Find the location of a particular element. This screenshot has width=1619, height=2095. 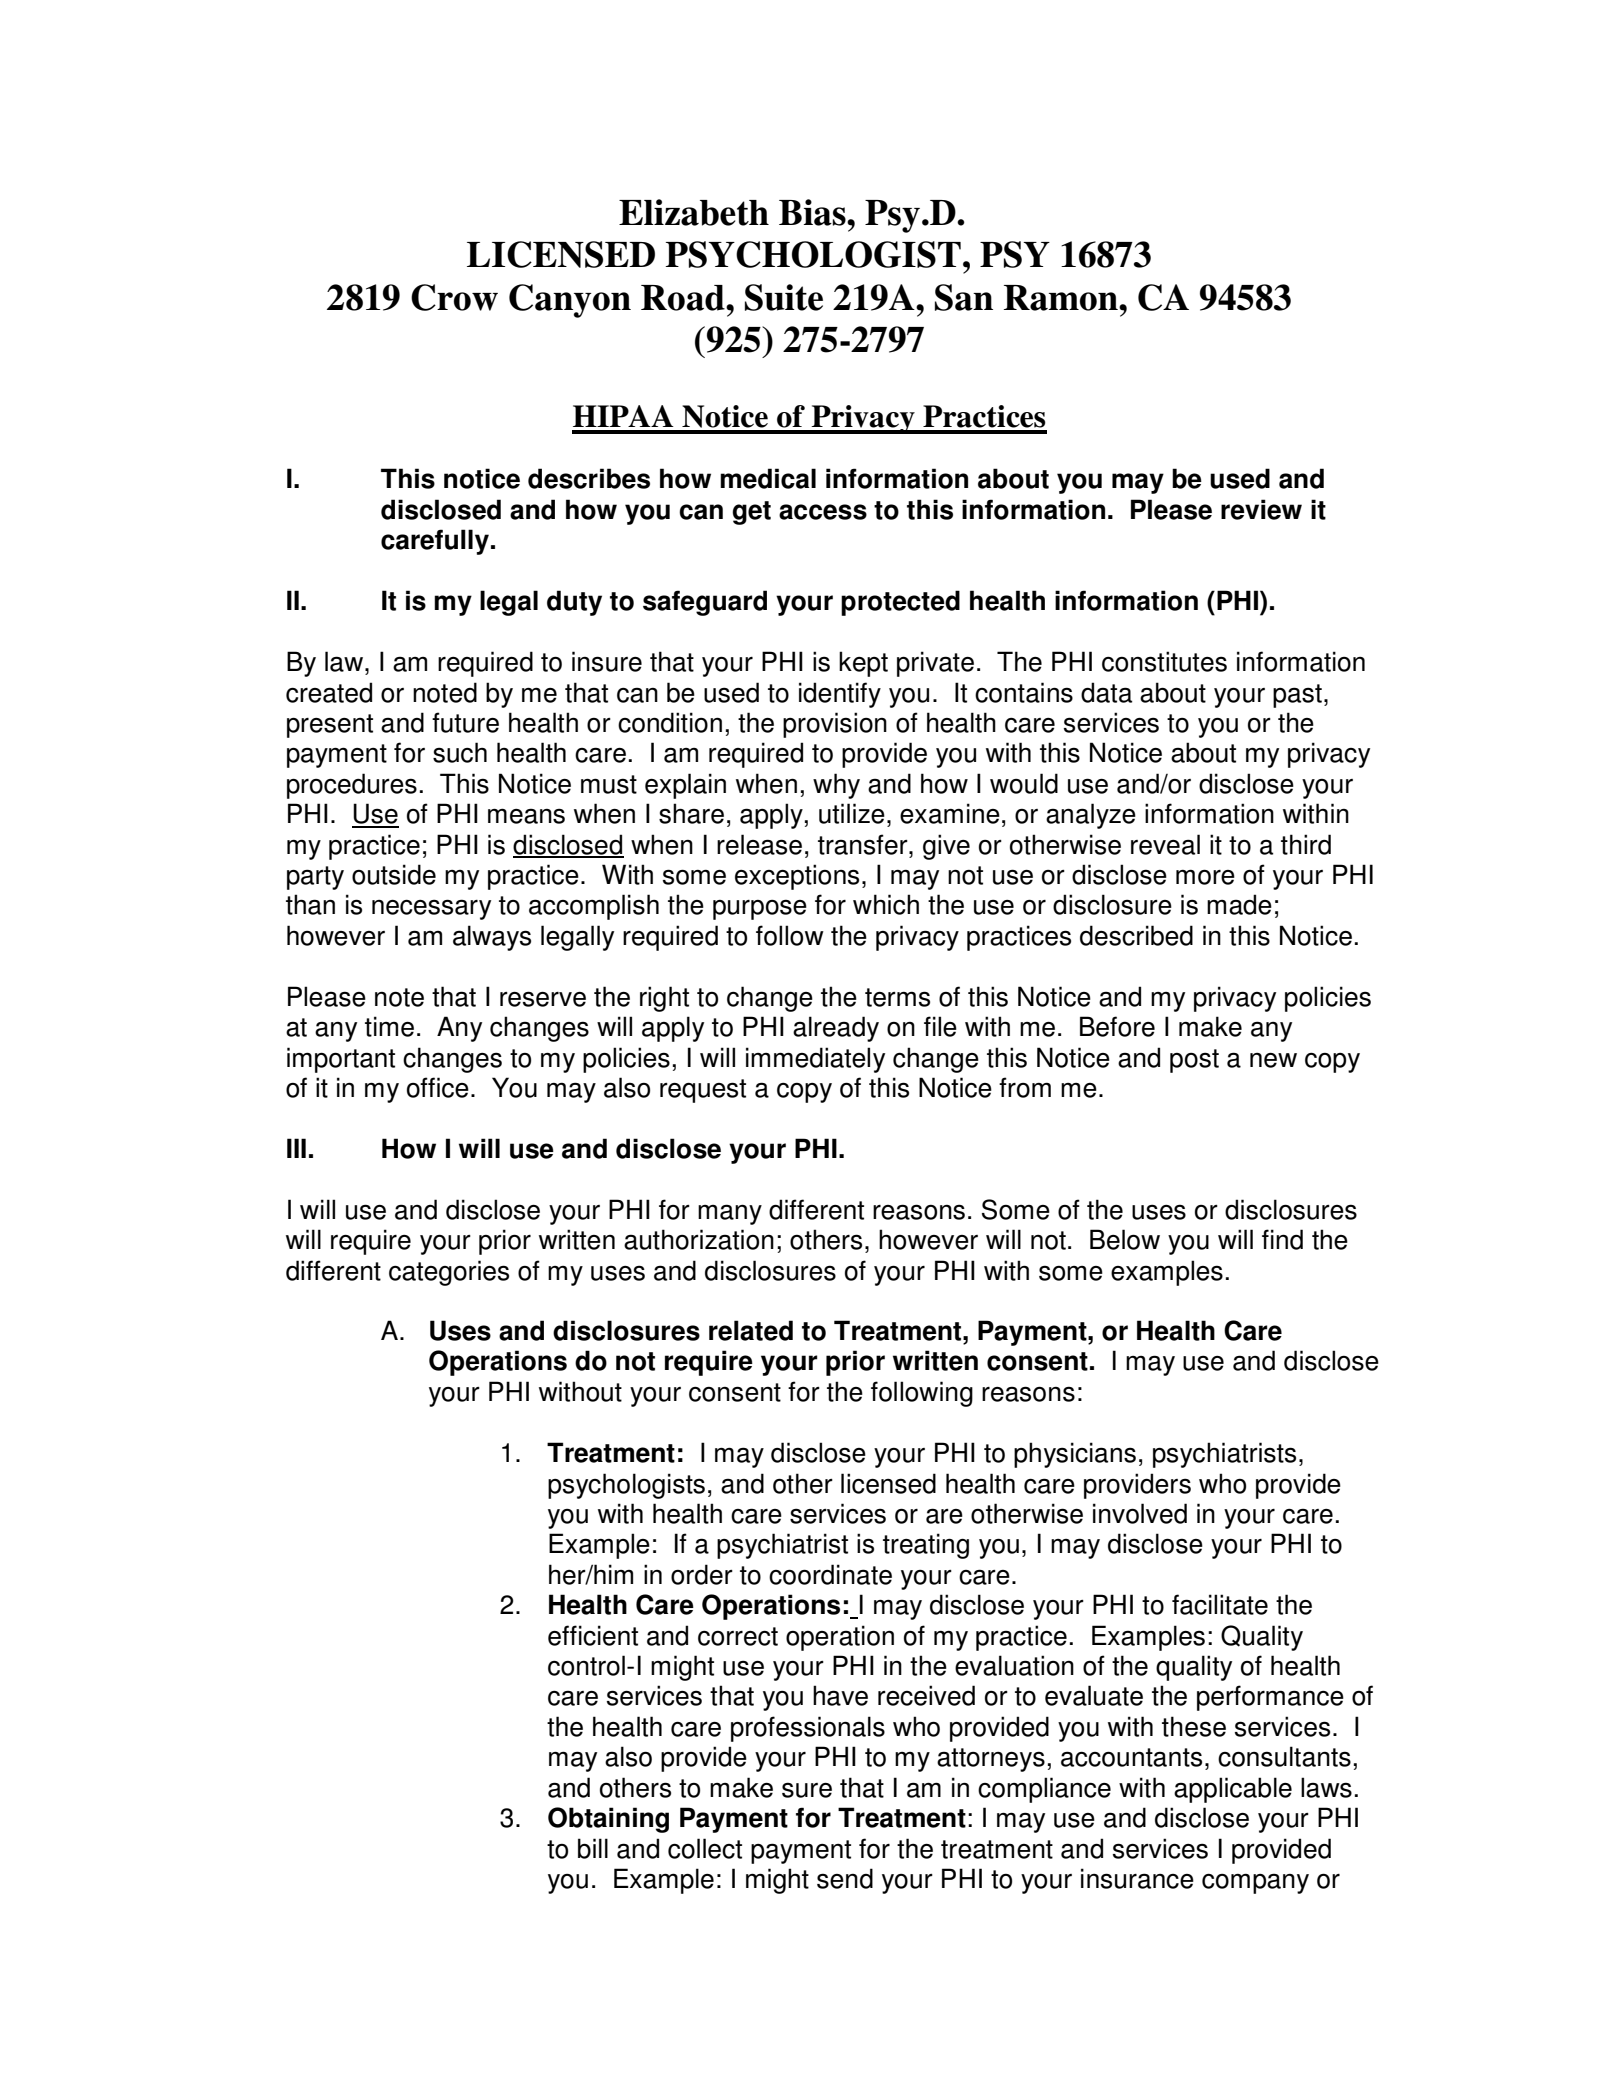

Ramon is located at coordinates (1062, 298).
